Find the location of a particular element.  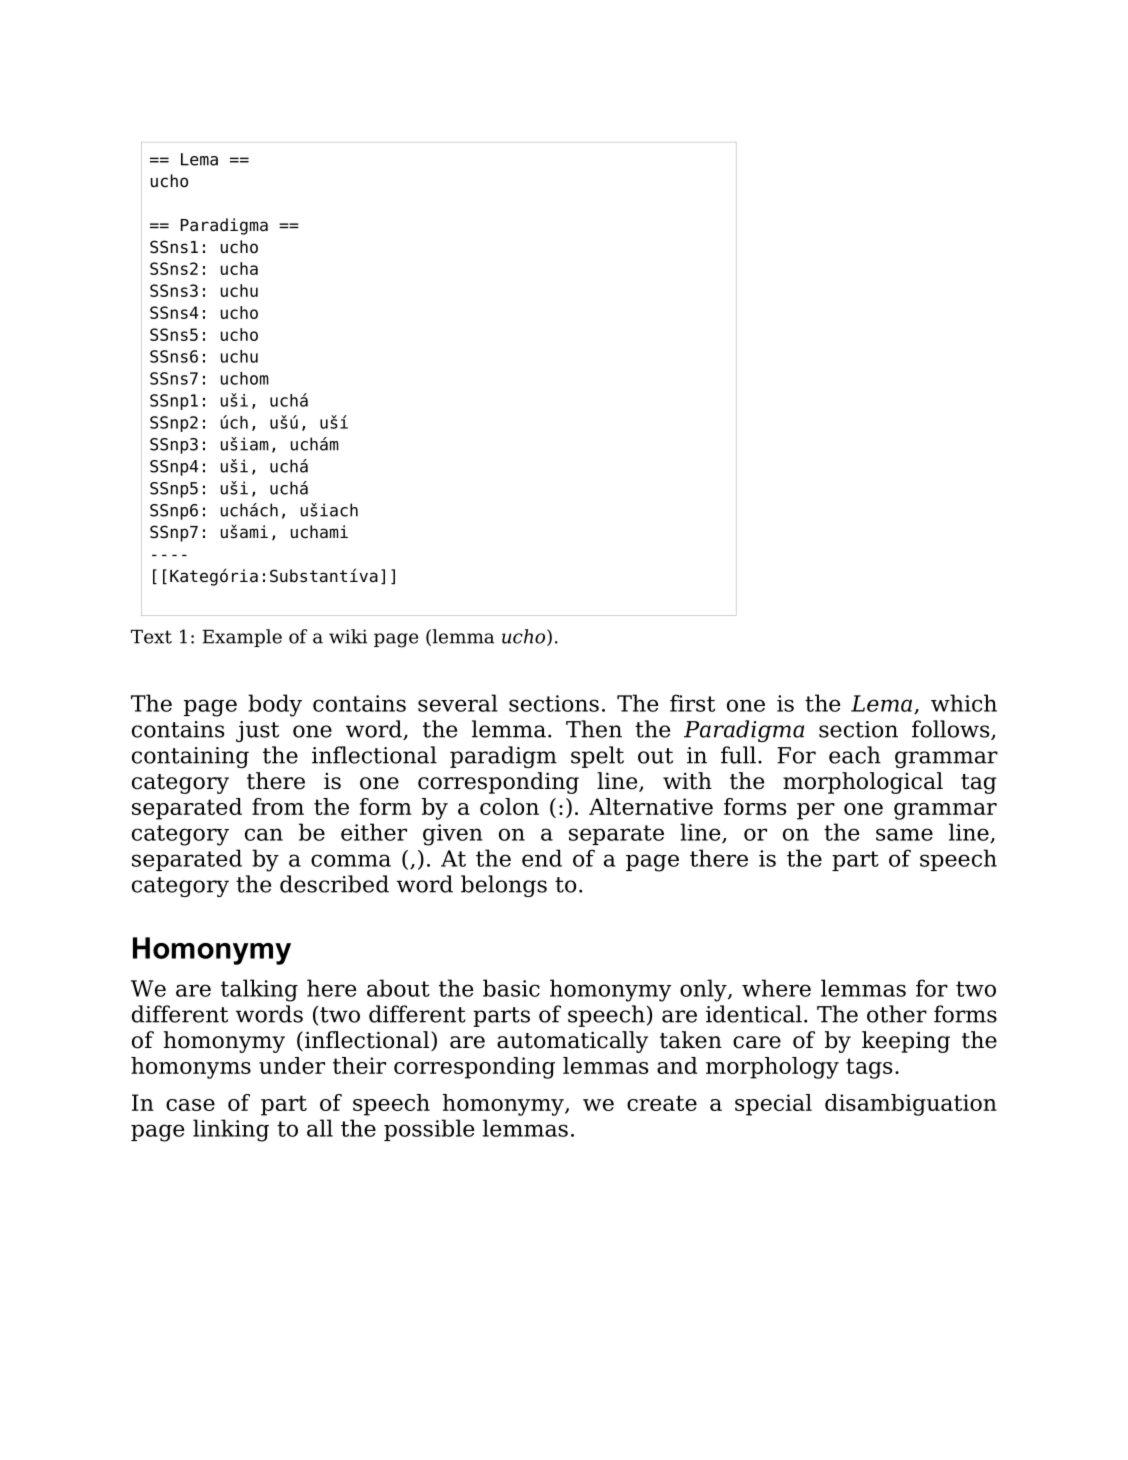

Example is located at coordinates (242, 638).
